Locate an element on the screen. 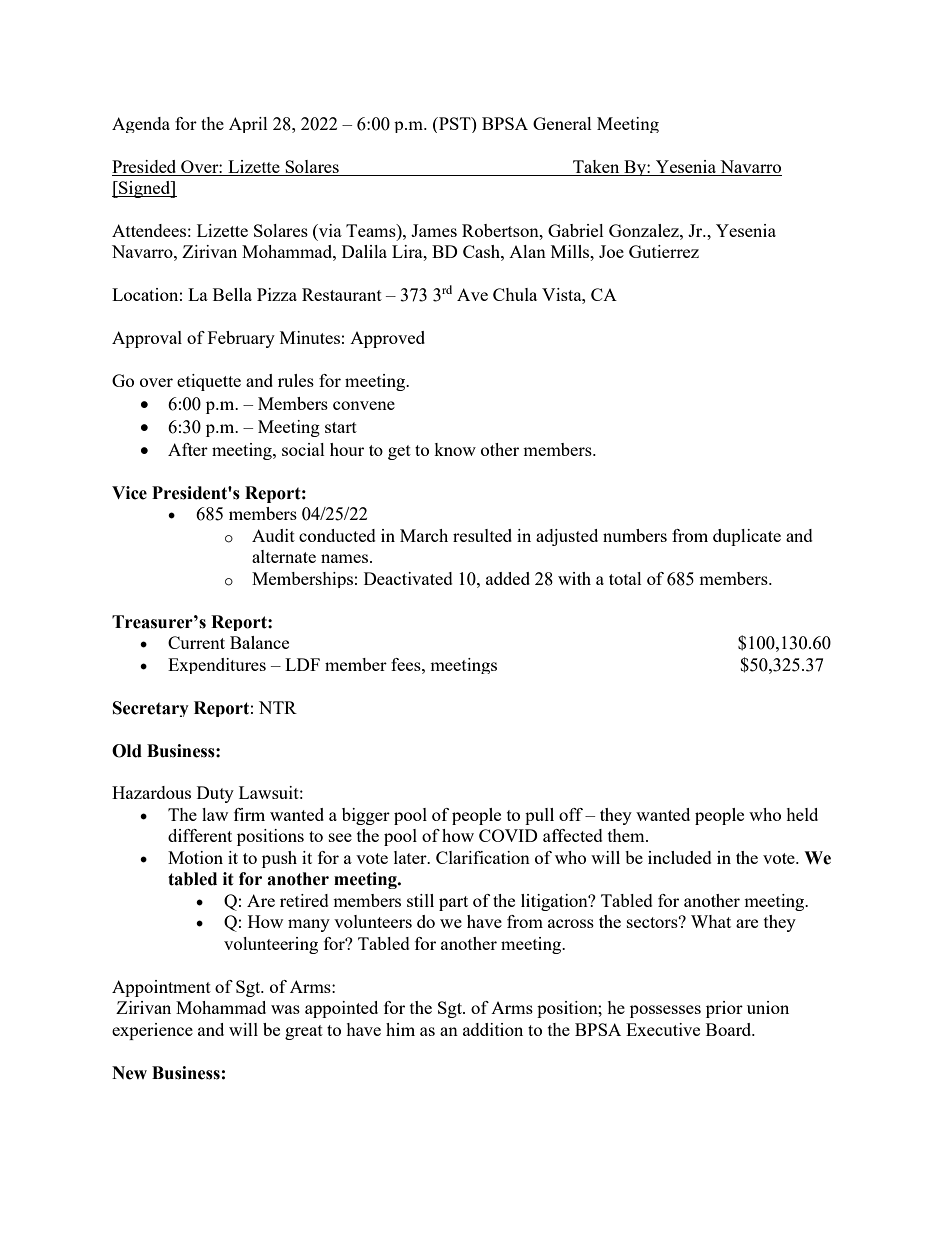 The image size is (952, 1233). duplicate is located at coordinates (747, 537).
